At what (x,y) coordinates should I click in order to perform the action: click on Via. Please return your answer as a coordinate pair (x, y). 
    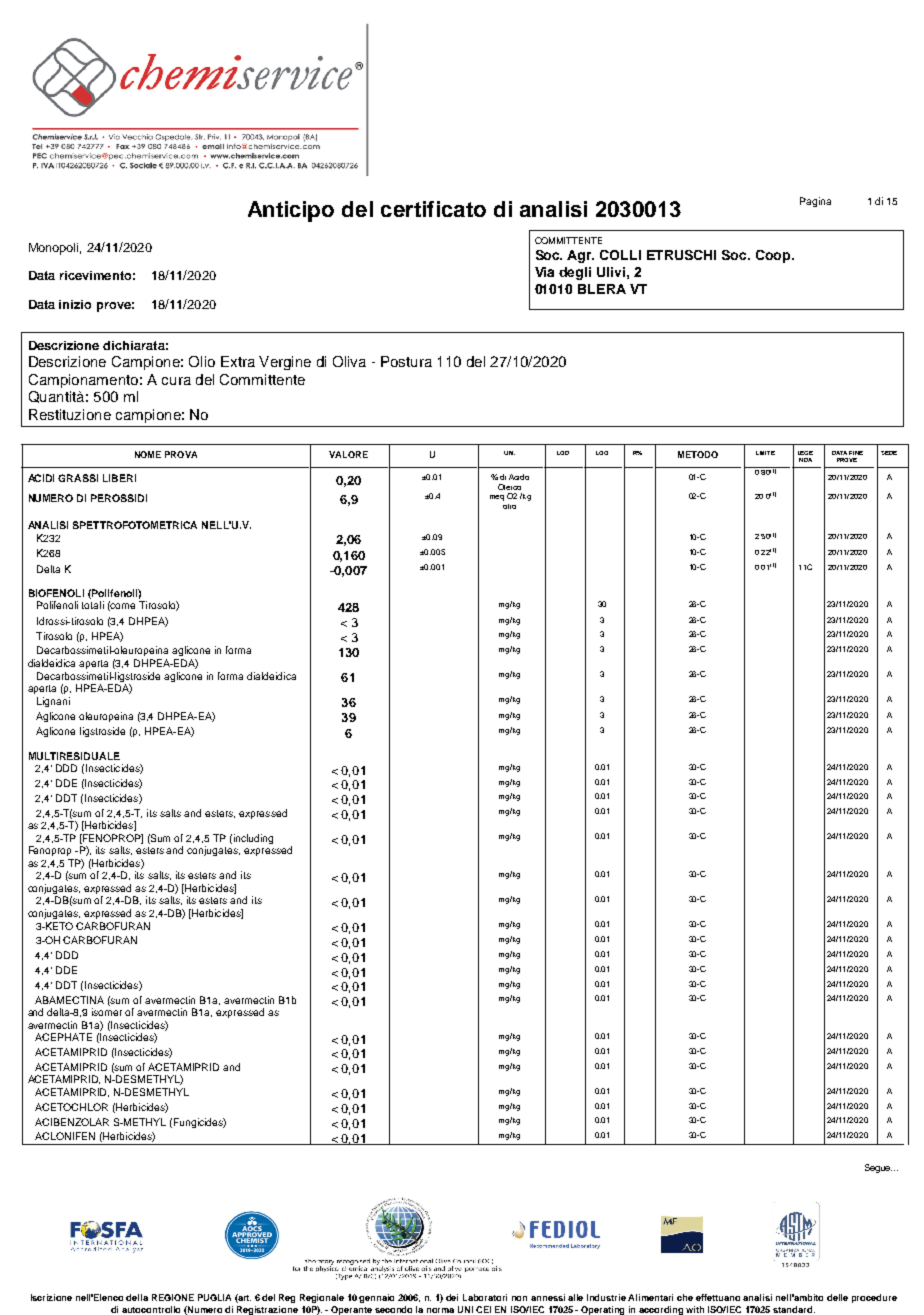
    Looking at the image, I should click on (544, 272).
